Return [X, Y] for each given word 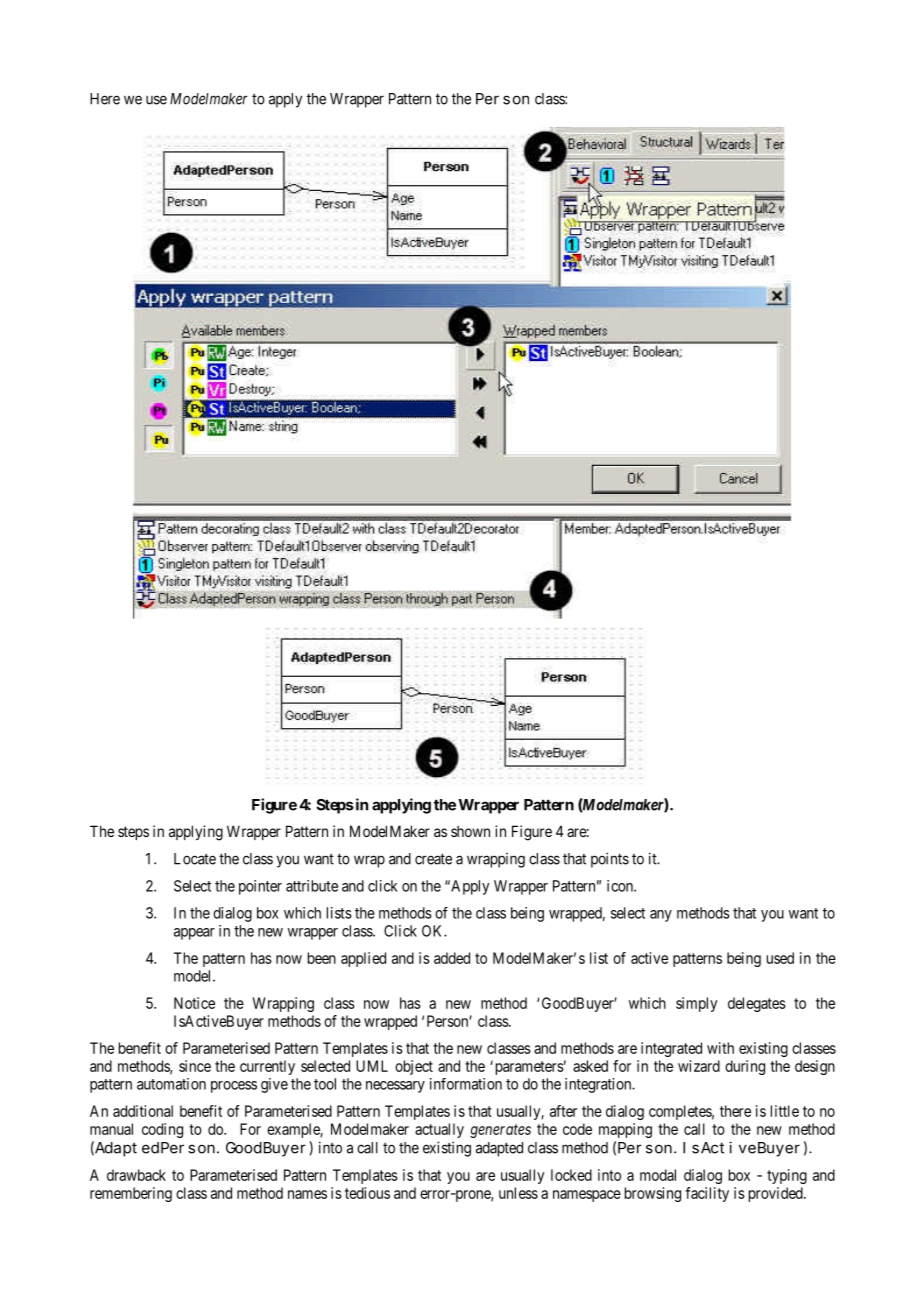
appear [194, 934]
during [745, 1067]
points [610, 860]
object [414, 1067]
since [195, 1066]
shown [470, 831]
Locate [195, 859]
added [452, 958]
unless [518, 1193]
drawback [136, 1175]
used [780, 958]
